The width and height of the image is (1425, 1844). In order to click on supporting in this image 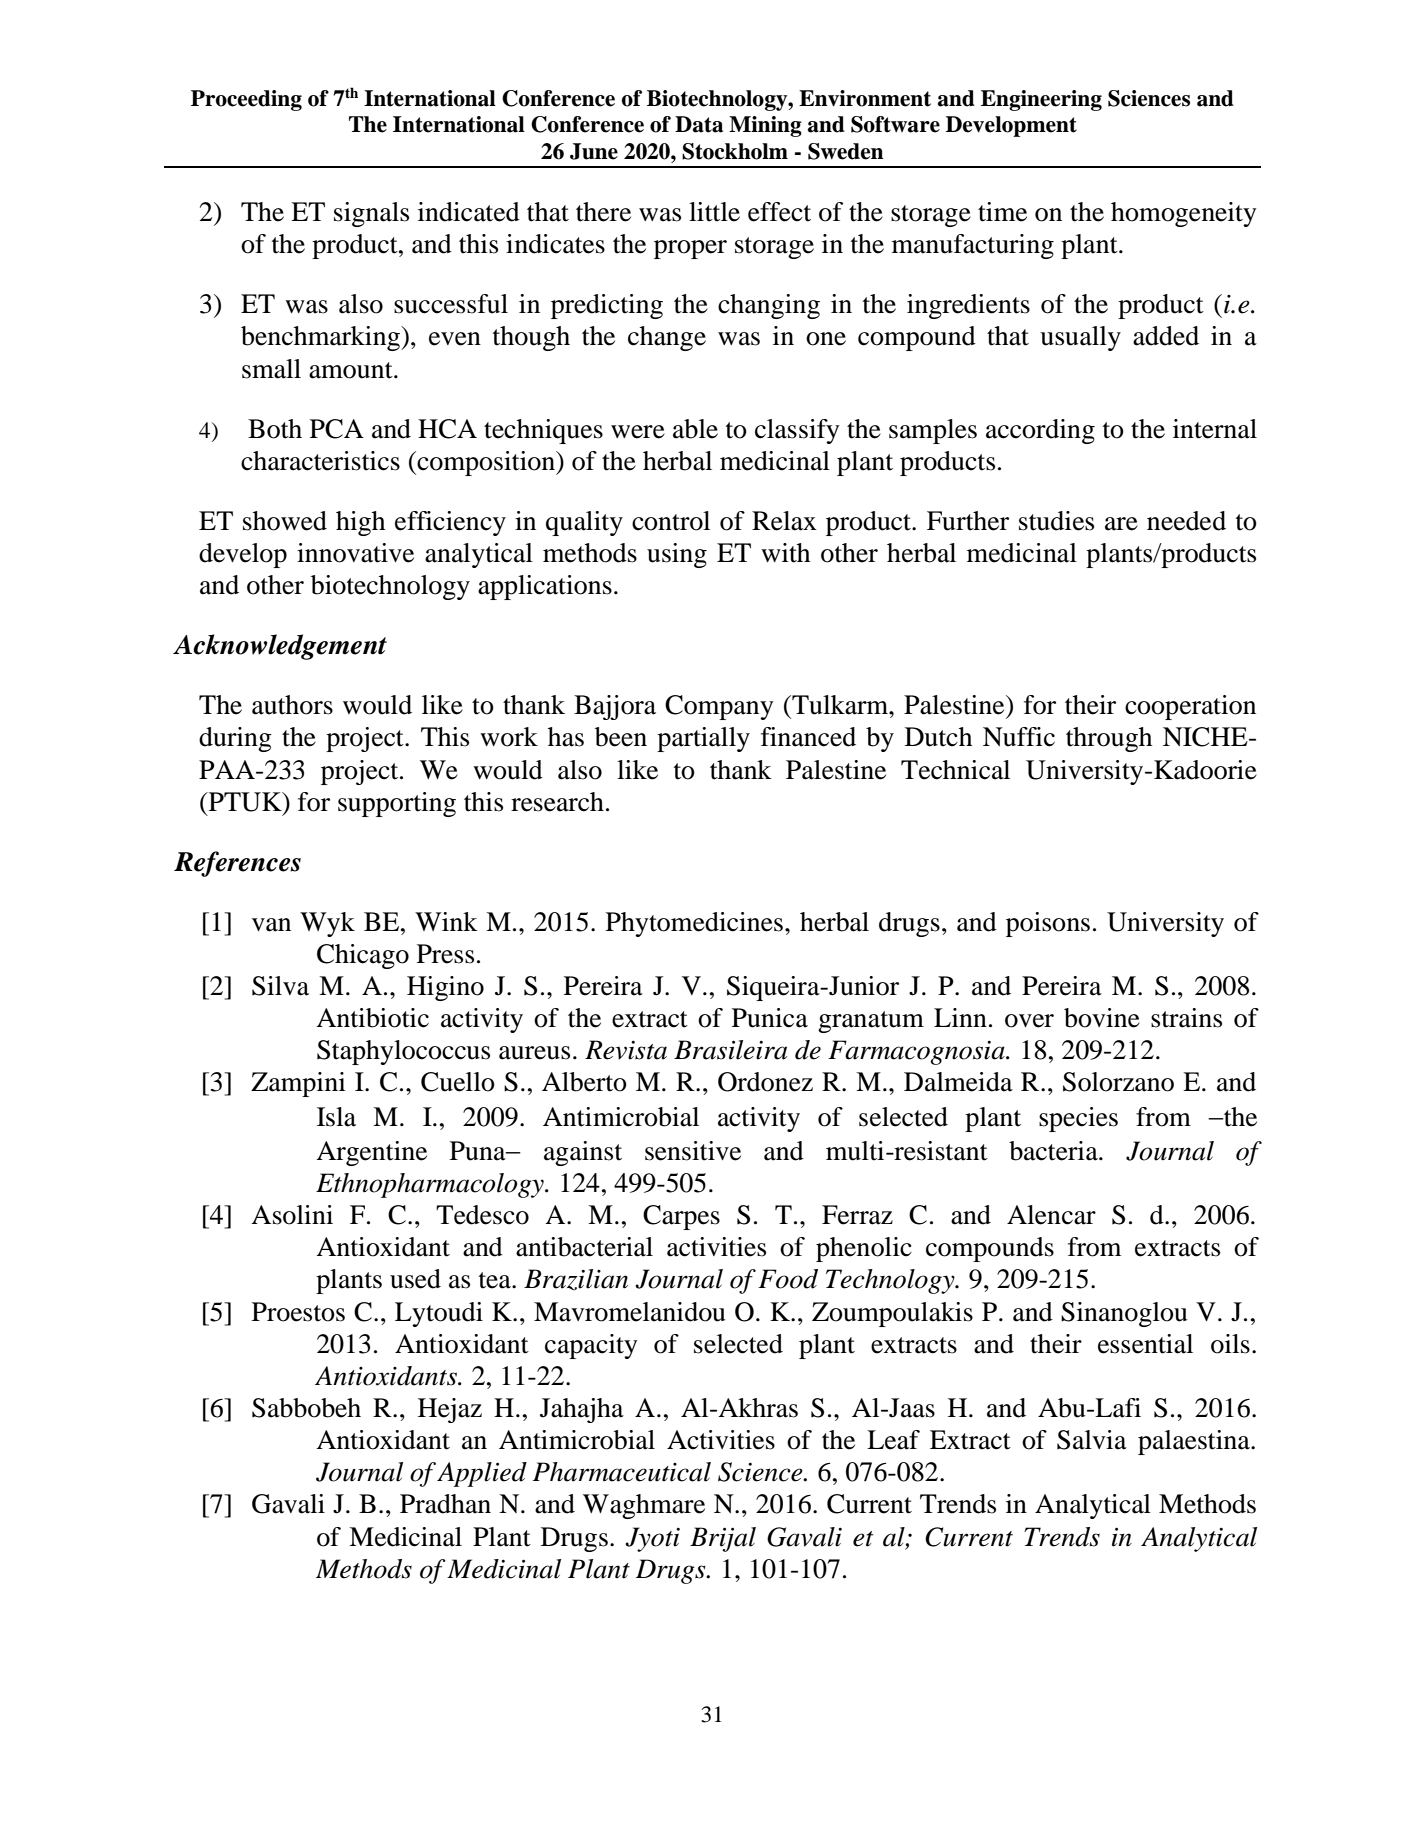, I will do `click(397, 804)`.
